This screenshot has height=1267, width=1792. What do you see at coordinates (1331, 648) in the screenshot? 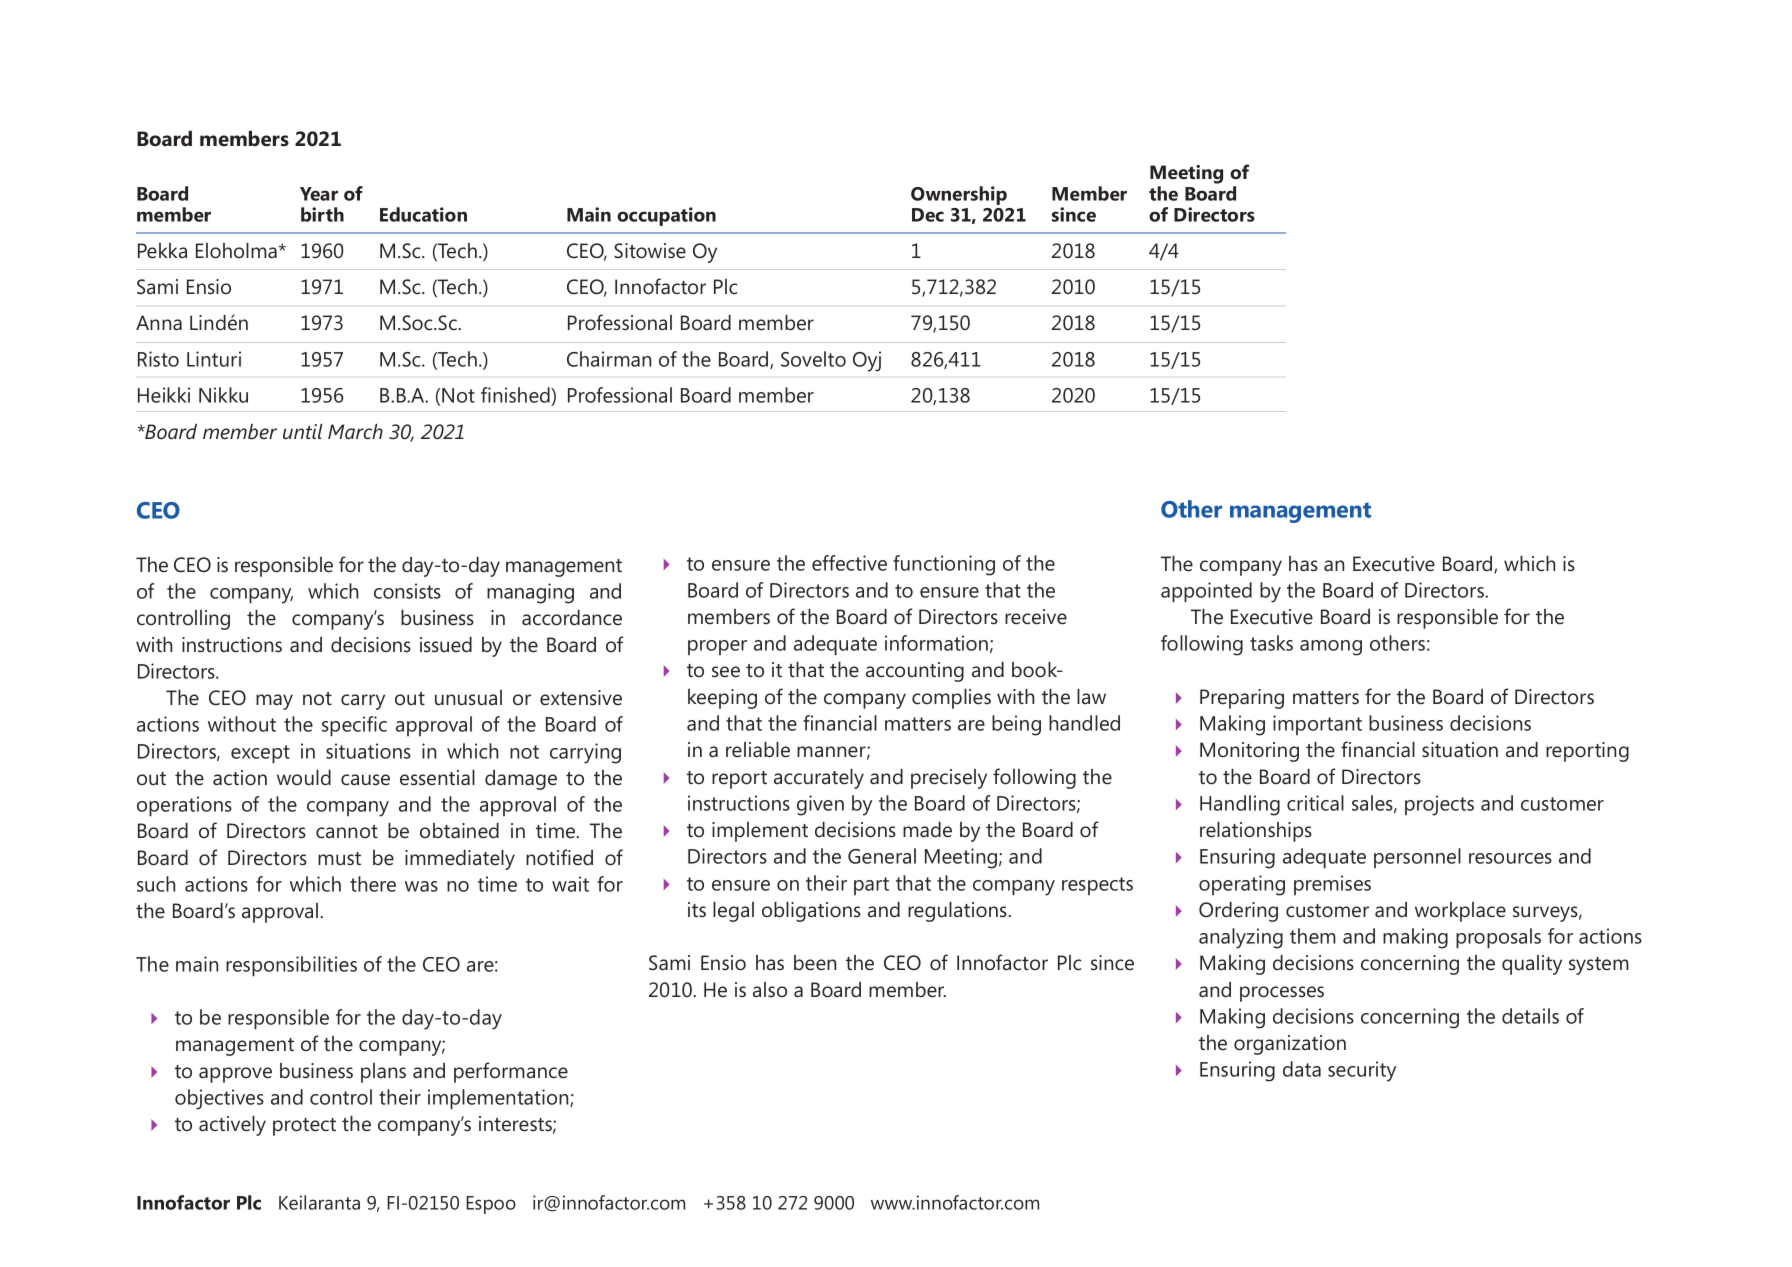
I see `among` at bounding box center [1331, 648].
